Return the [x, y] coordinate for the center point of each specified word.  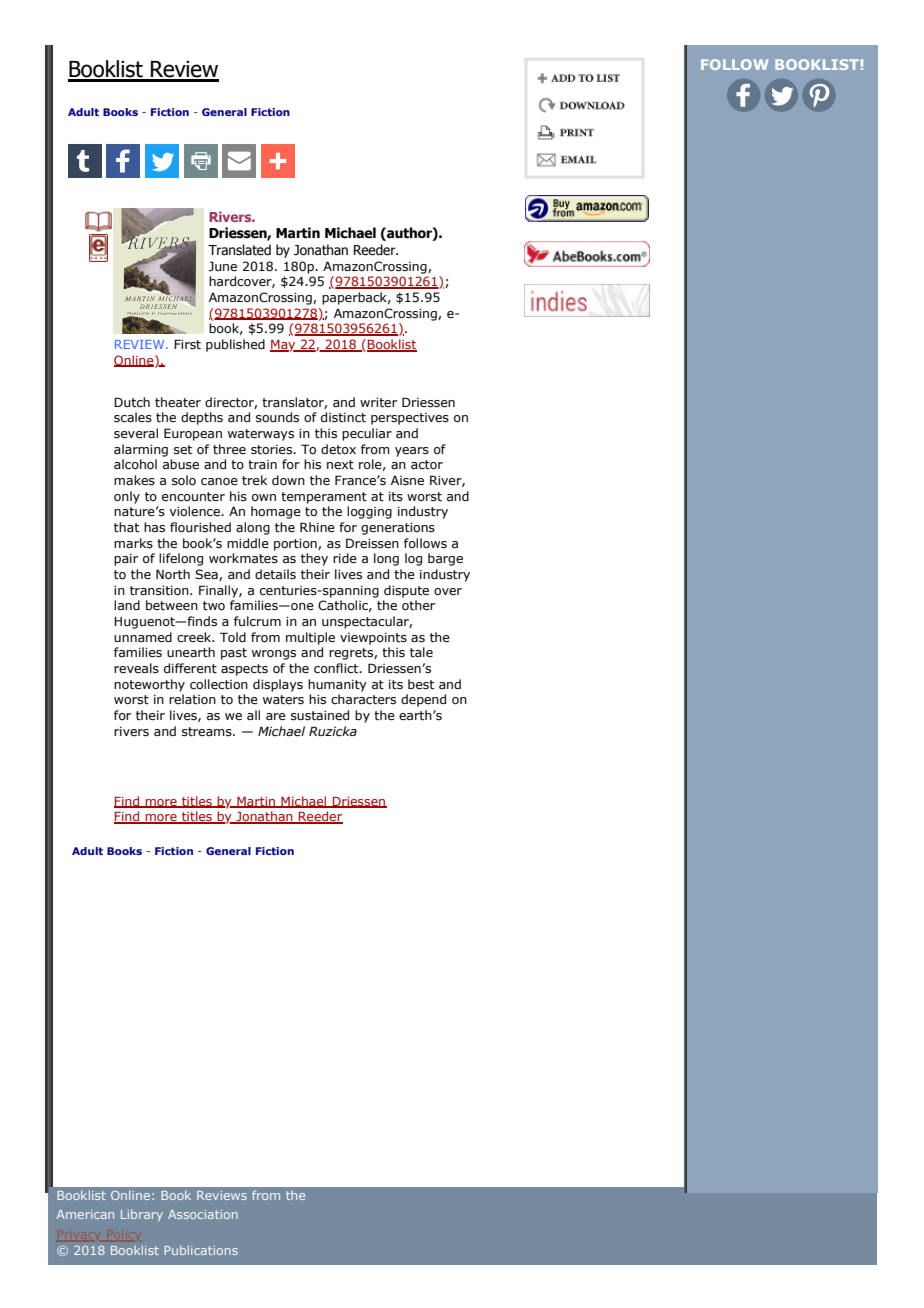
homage [276, 512]
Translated [239, 250]
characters [363, 699]
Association [203, 1214]
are [276, 717]
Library [142, 1215]
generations [398, 528]
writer [378, 402]
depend [423, 700]
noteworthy [149, 685]
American [85, 1214]
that [126, 527]
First [187, 344]
